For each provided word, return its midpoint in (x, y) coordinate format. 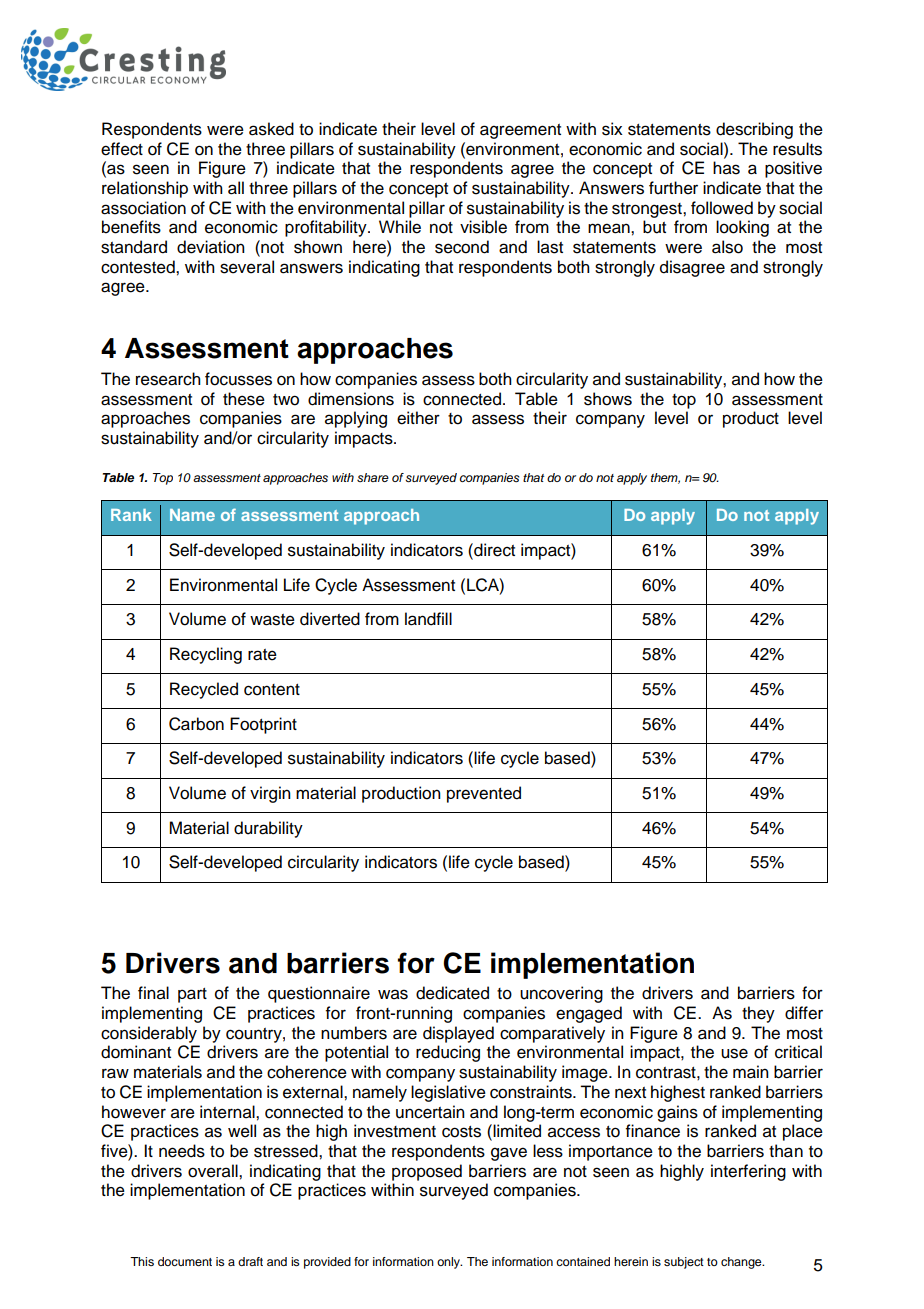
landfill (428, 619)
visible (483, 227)
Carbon (196, 724)
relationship (145, 189)
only (449, 1263)
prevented (484, 794)
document (185, 1261)
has (726, 168)
